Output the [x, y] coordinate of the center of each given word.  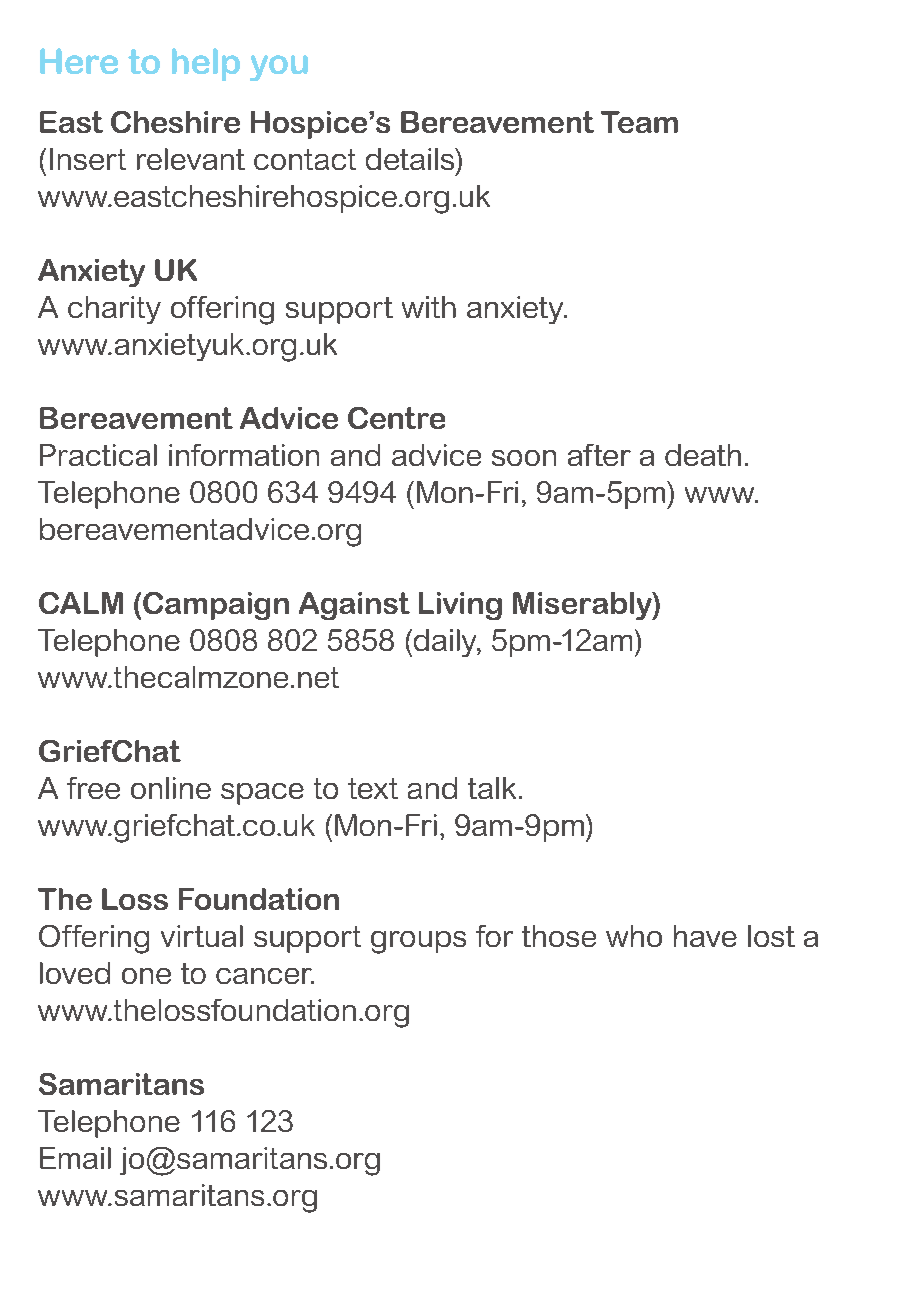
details [411, 159]
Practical [98, 455]
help [206, 64]
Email [75, 1158]
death [703, 455]
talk [492, 788]
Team [639, 122]
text [373, 788]
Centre [396, 418]
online [171, 788]
